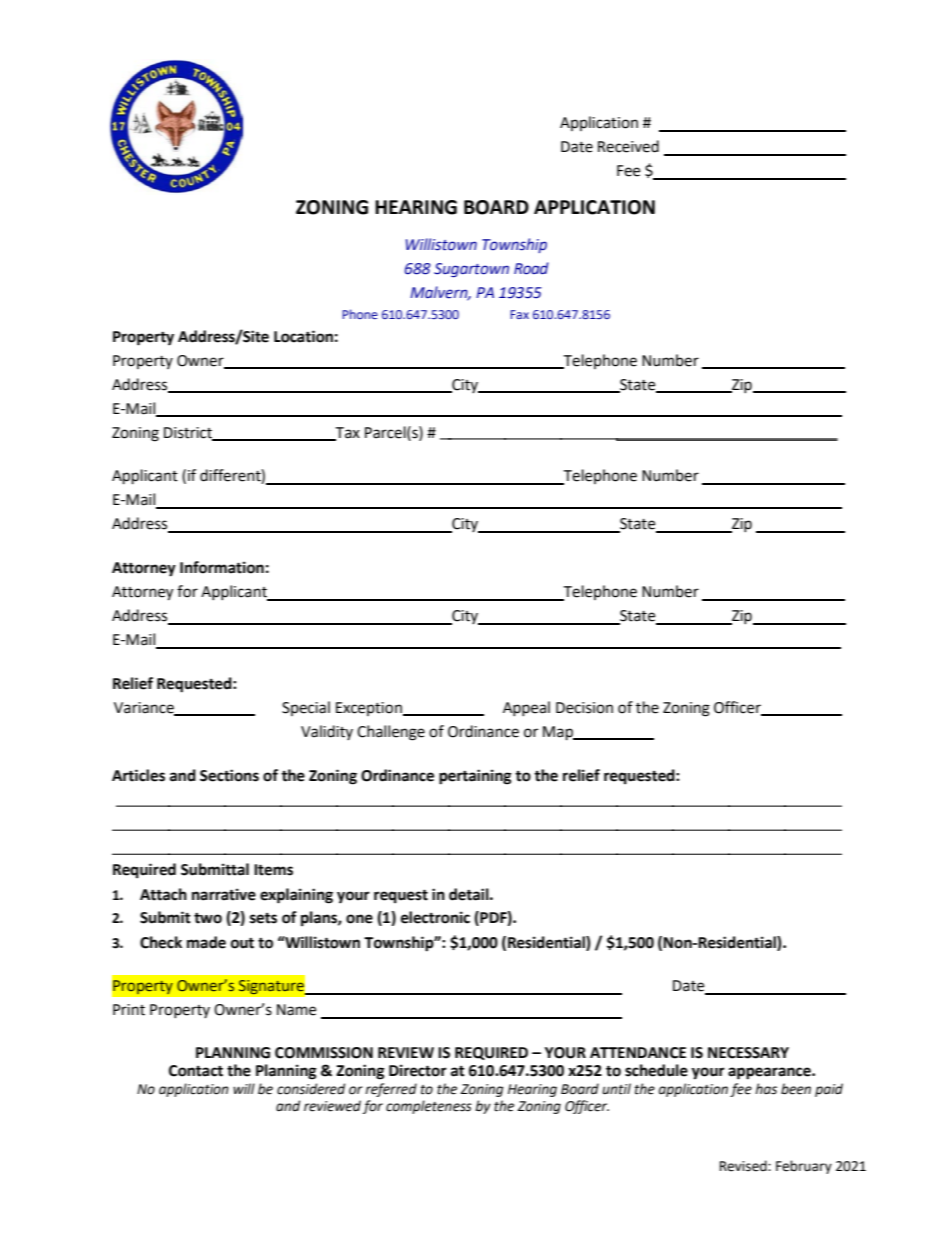 The image size is (952, 1233). I want to click on Received, so click(628, 146).
